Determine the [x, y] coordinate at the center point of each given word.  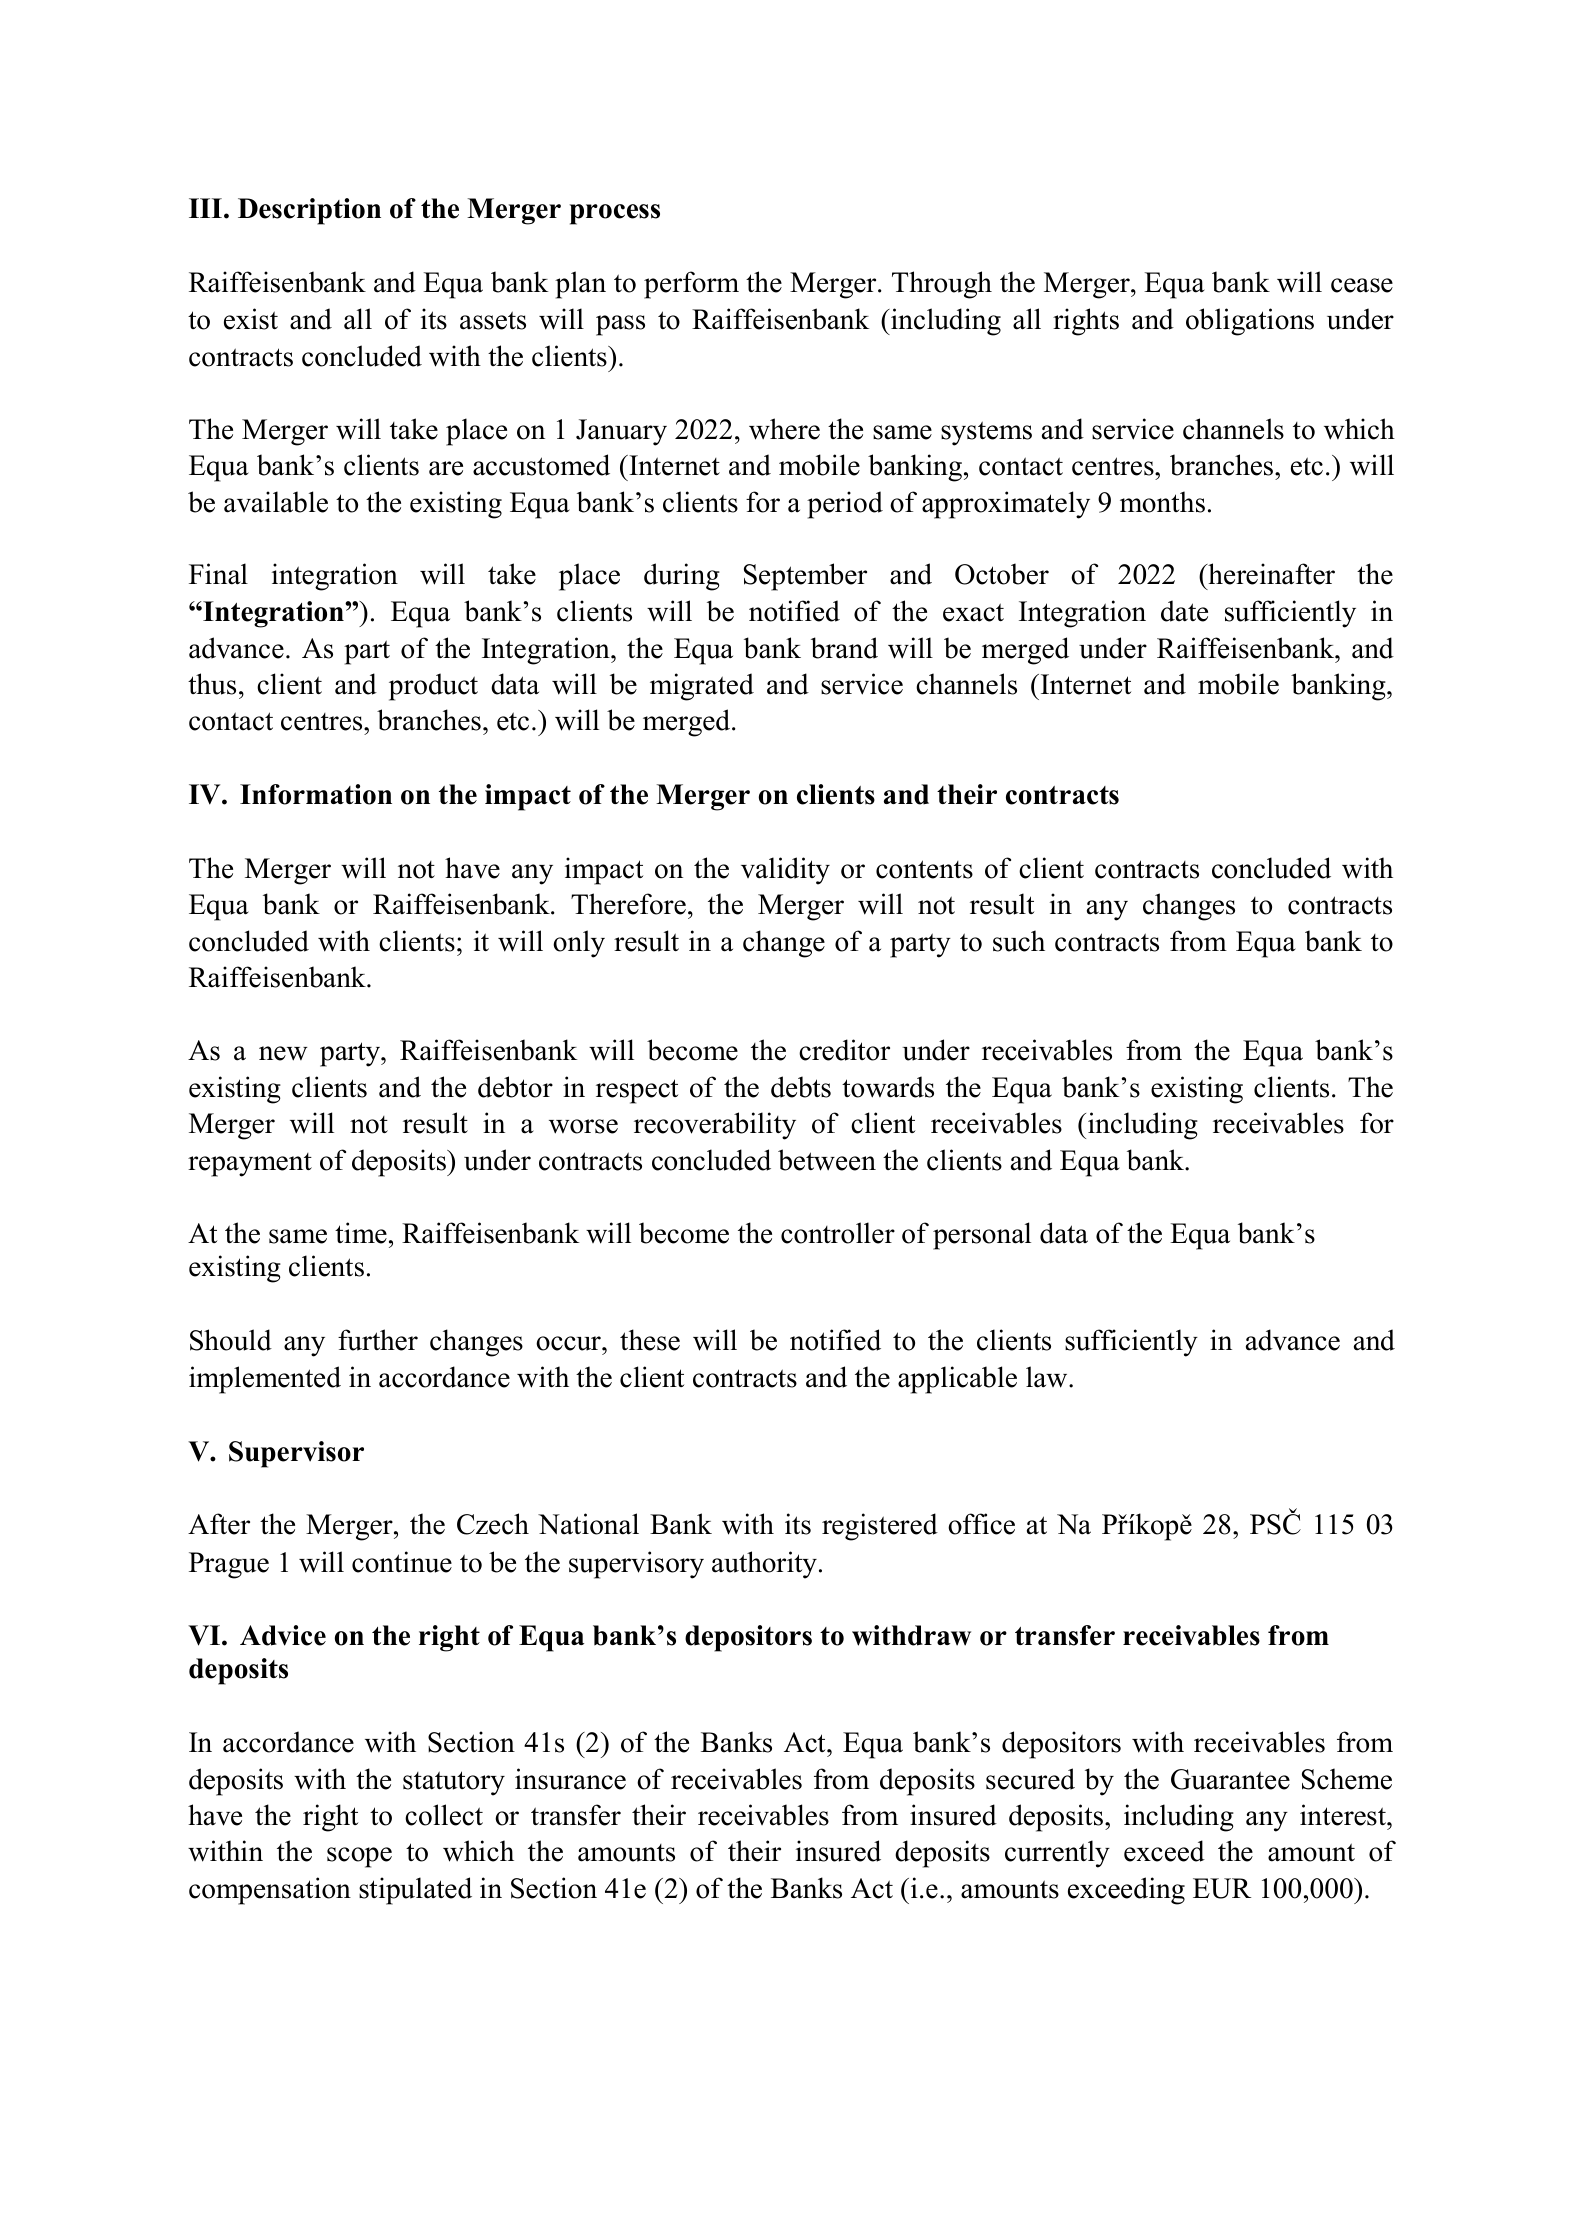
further [378, 1340]
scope [359, 1857]
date [1184, 611]
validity [785, 871]
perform [691, 285]
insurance [570, 1779]
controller [838, 1233]
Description [309, 211]
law [1048, 1377]
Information [316, 794]
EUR [1222, 1888]
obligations [1250, 322]
